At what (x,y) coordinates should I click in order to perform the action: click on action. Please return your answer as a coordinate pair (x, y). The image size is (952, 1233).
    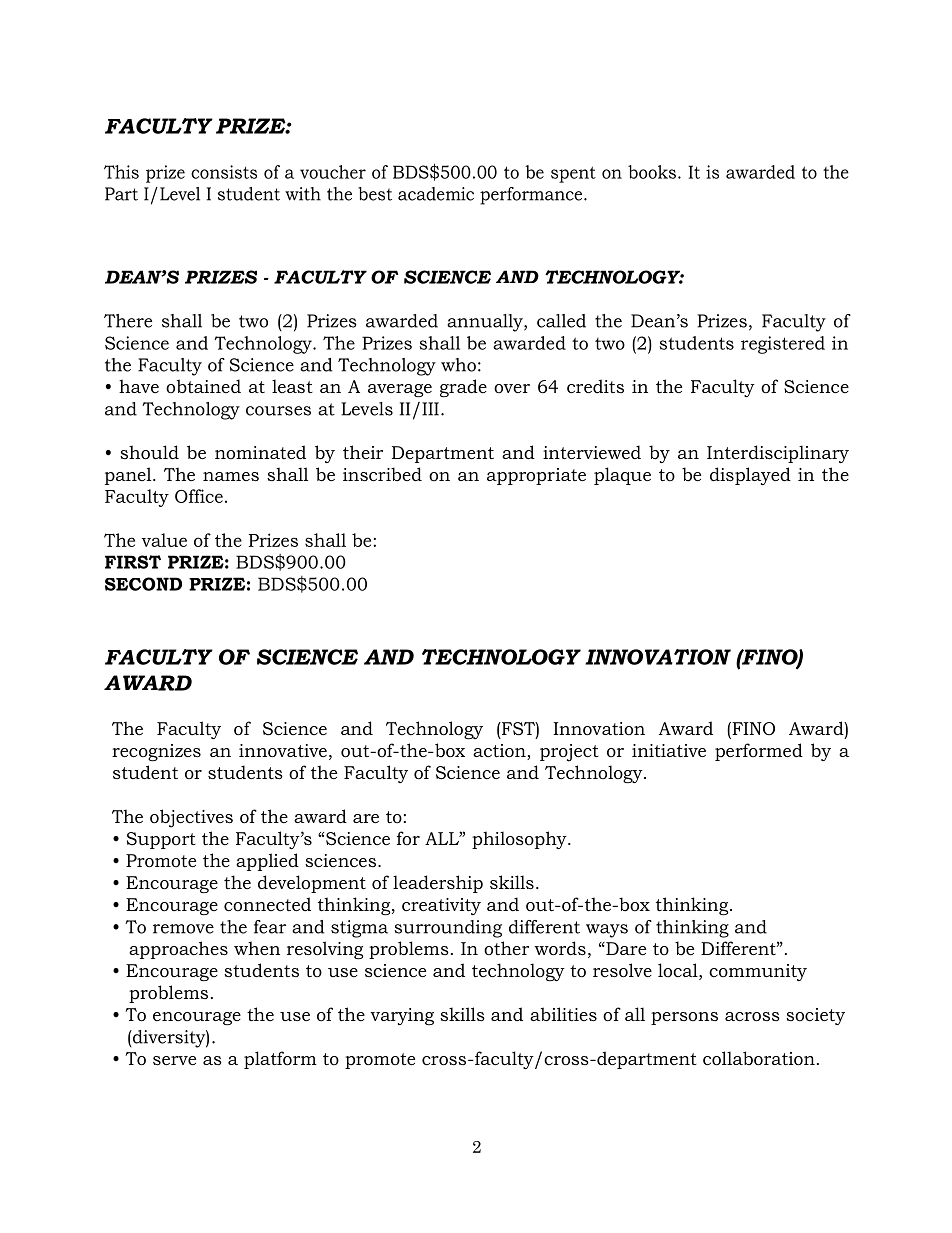
    Looking at the image, I should click on (500, 752).
